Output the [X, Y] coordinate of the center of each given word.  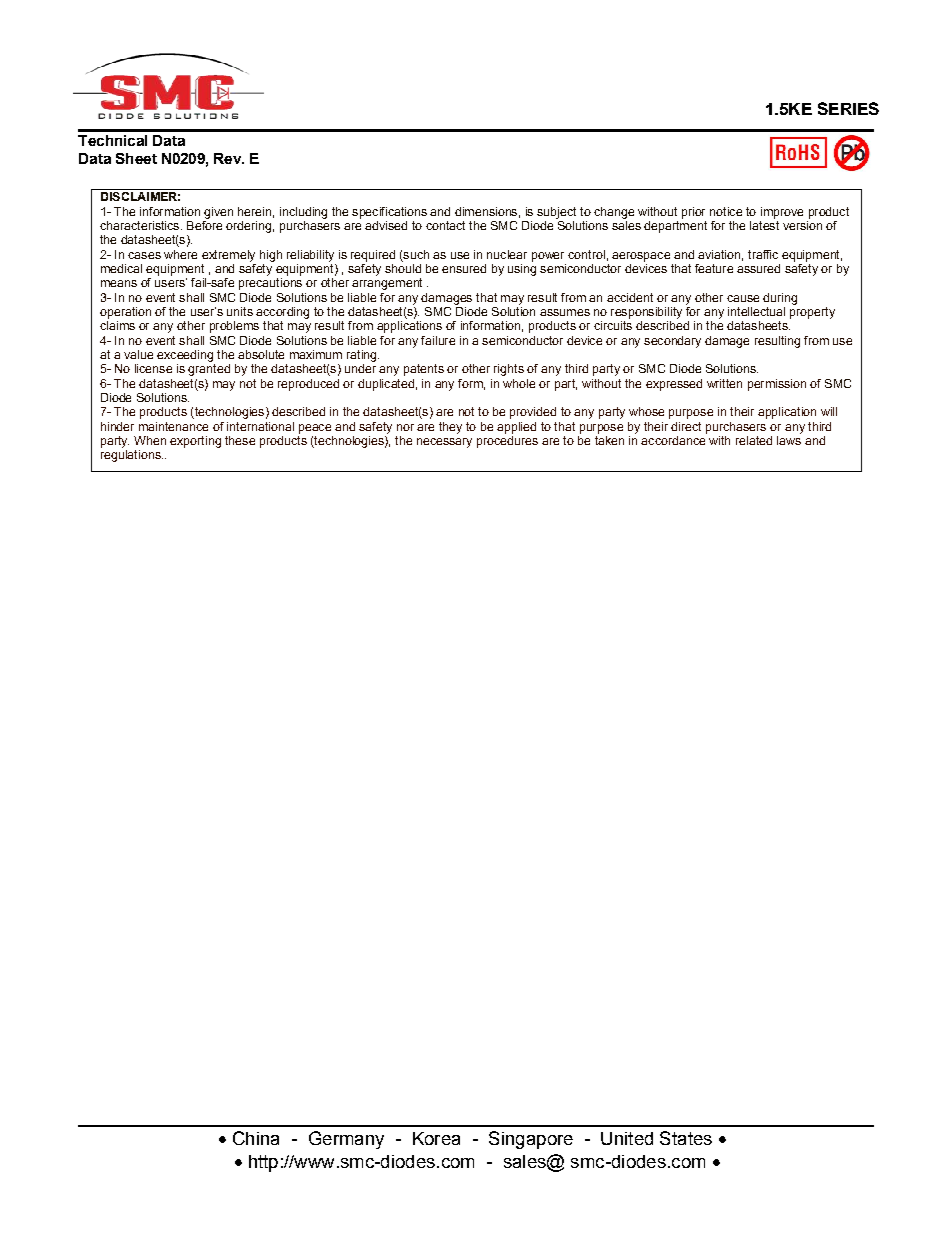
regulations [132, 456]
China [256, 1138]
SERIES [848, 108]
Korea [436, 1138]
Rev [229, 158]
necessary [444, 443]
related [754, 440]
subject [556, 213]
